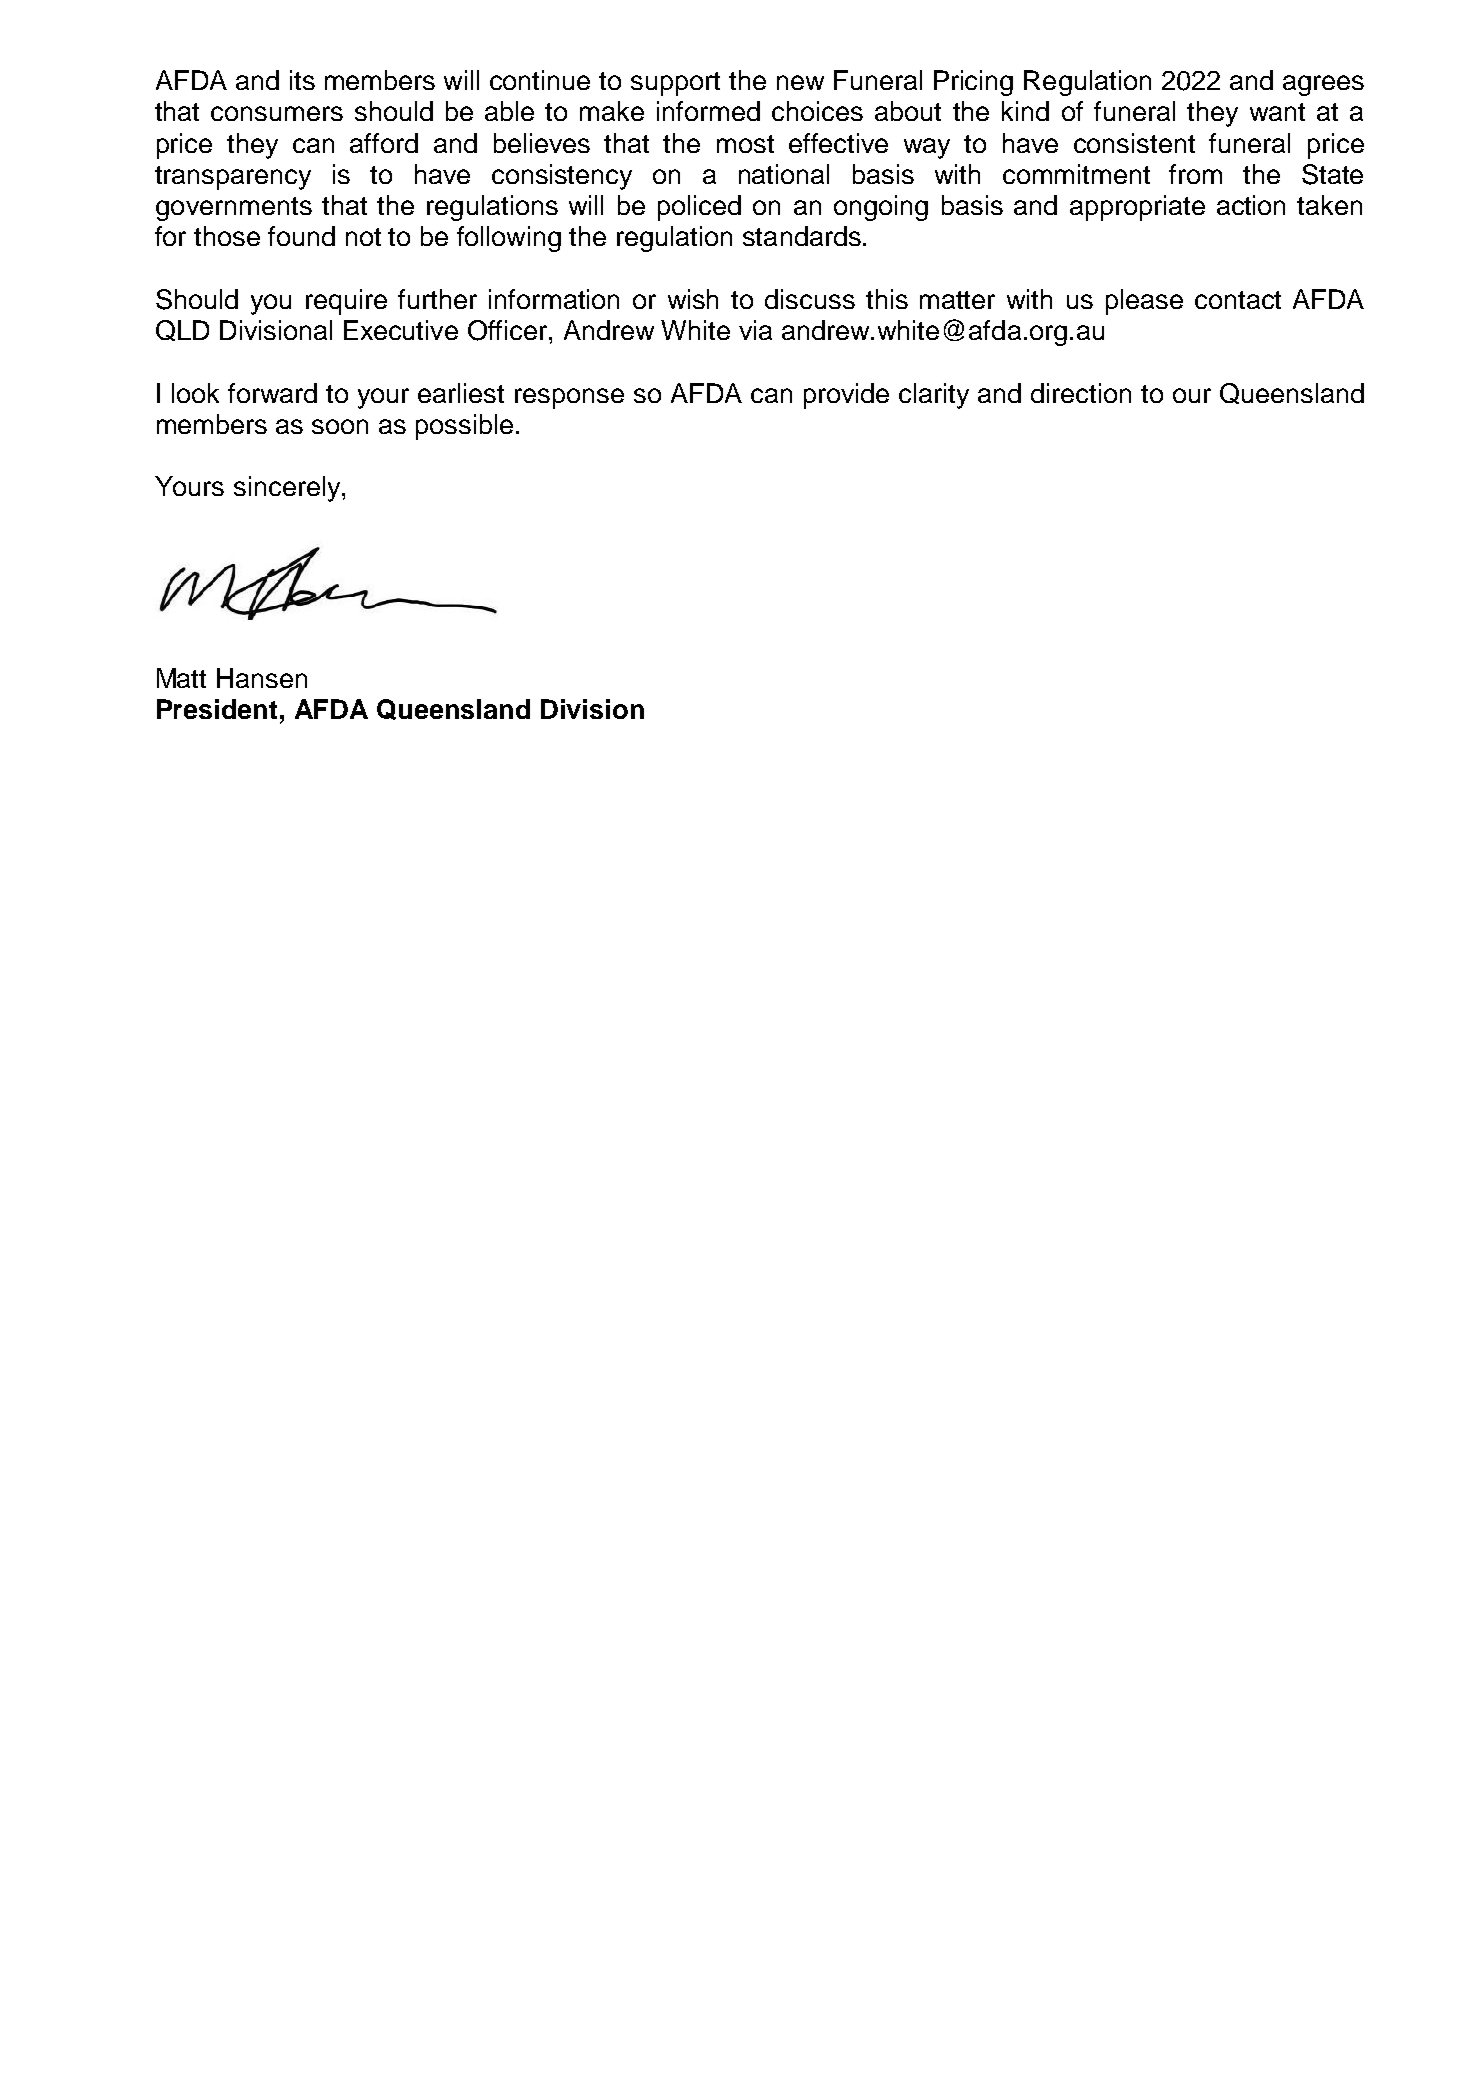 This screenshot has width=1470, height=2078. I want to click on informed, so click(708, 111).
